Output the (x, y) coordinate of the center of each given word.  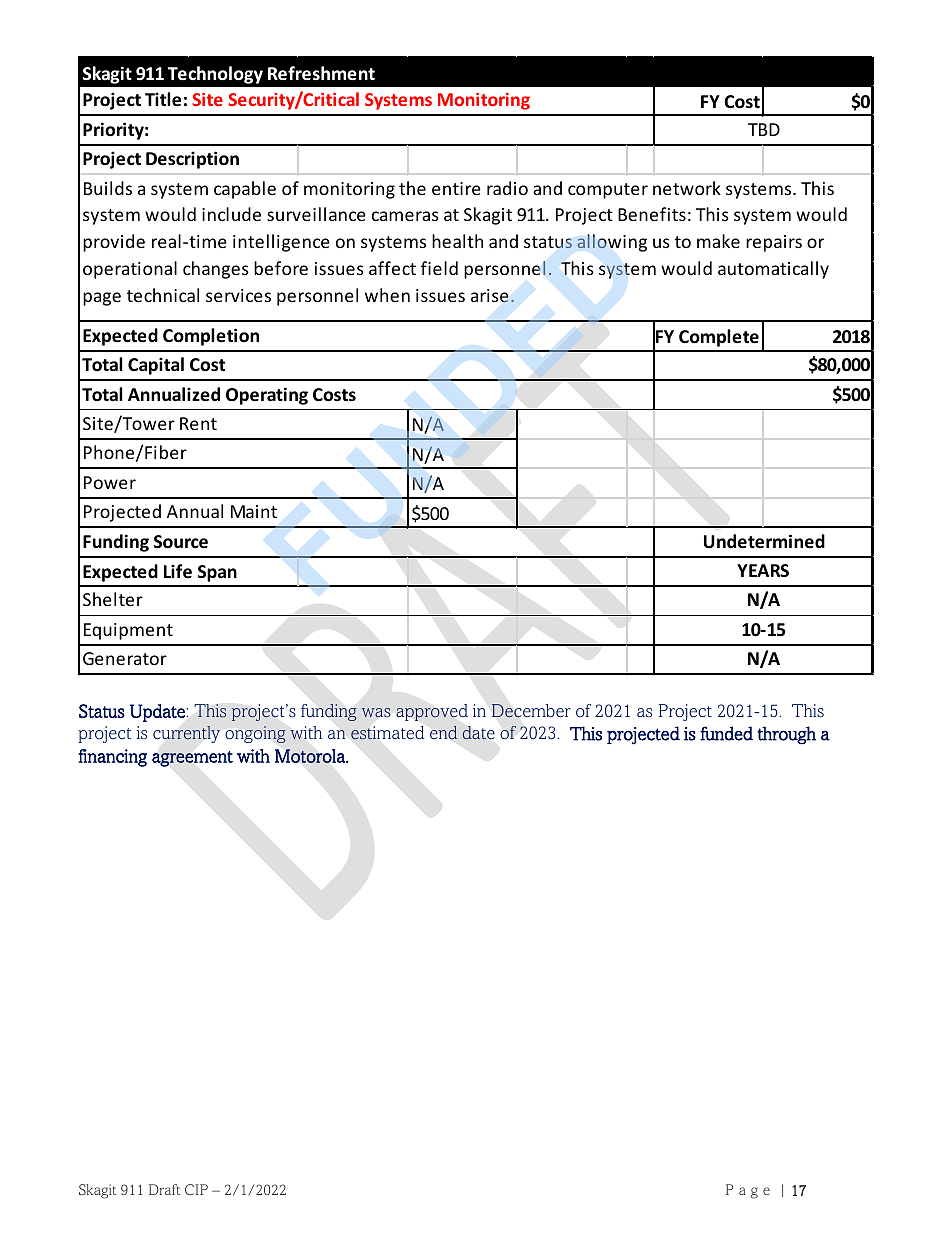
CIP (196, 1189)
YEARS (763, 570)
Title (163, 99)
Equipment (128, 631)
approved (432, 712)
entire (456, 188)
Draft (164, 1189)
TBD (764, 129)
